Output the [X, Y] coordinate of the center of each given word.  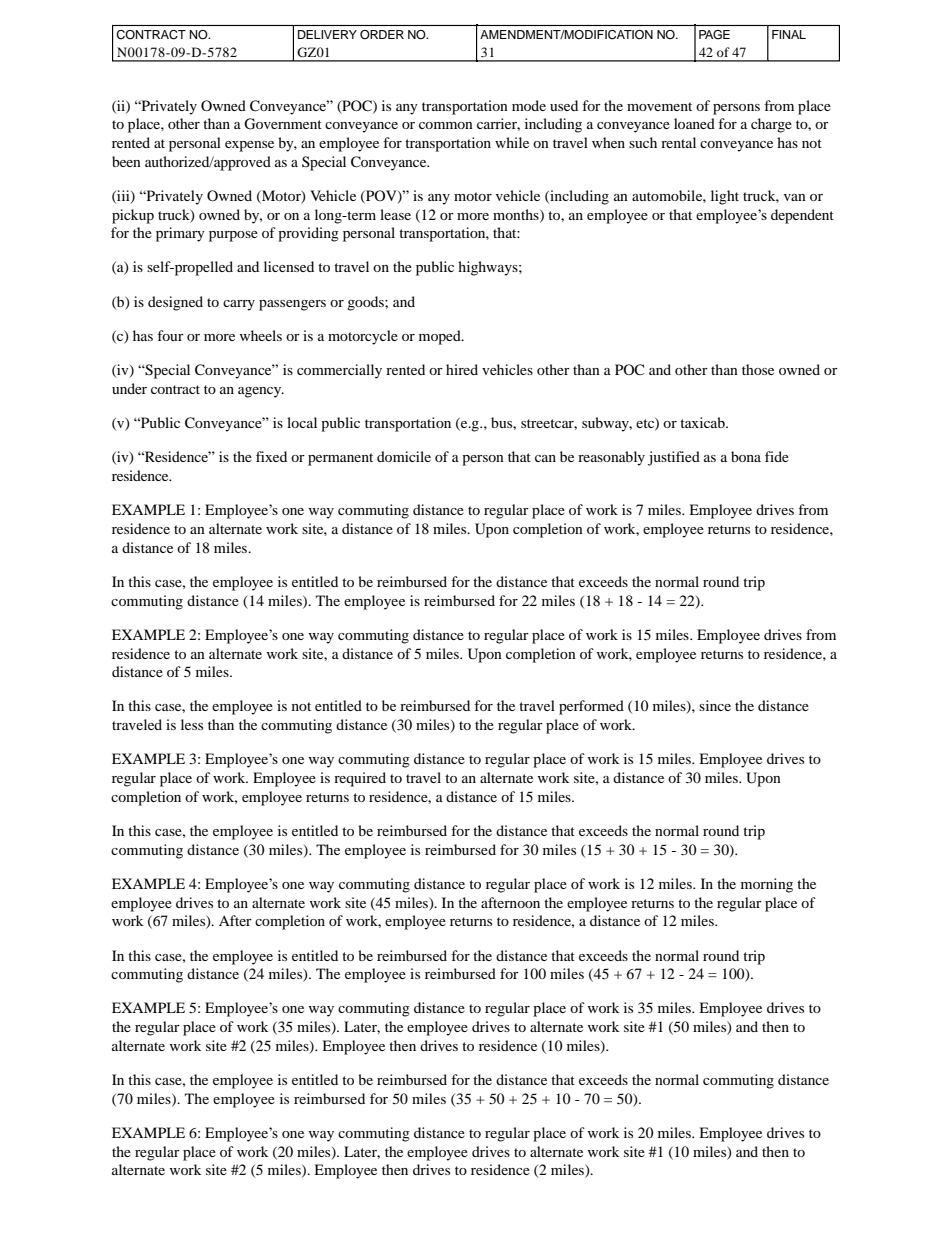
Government [283, 124]
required [360, 779]
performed [591, 707]
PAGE [714, 34]
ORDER [382, 34]
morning [767, 885]
